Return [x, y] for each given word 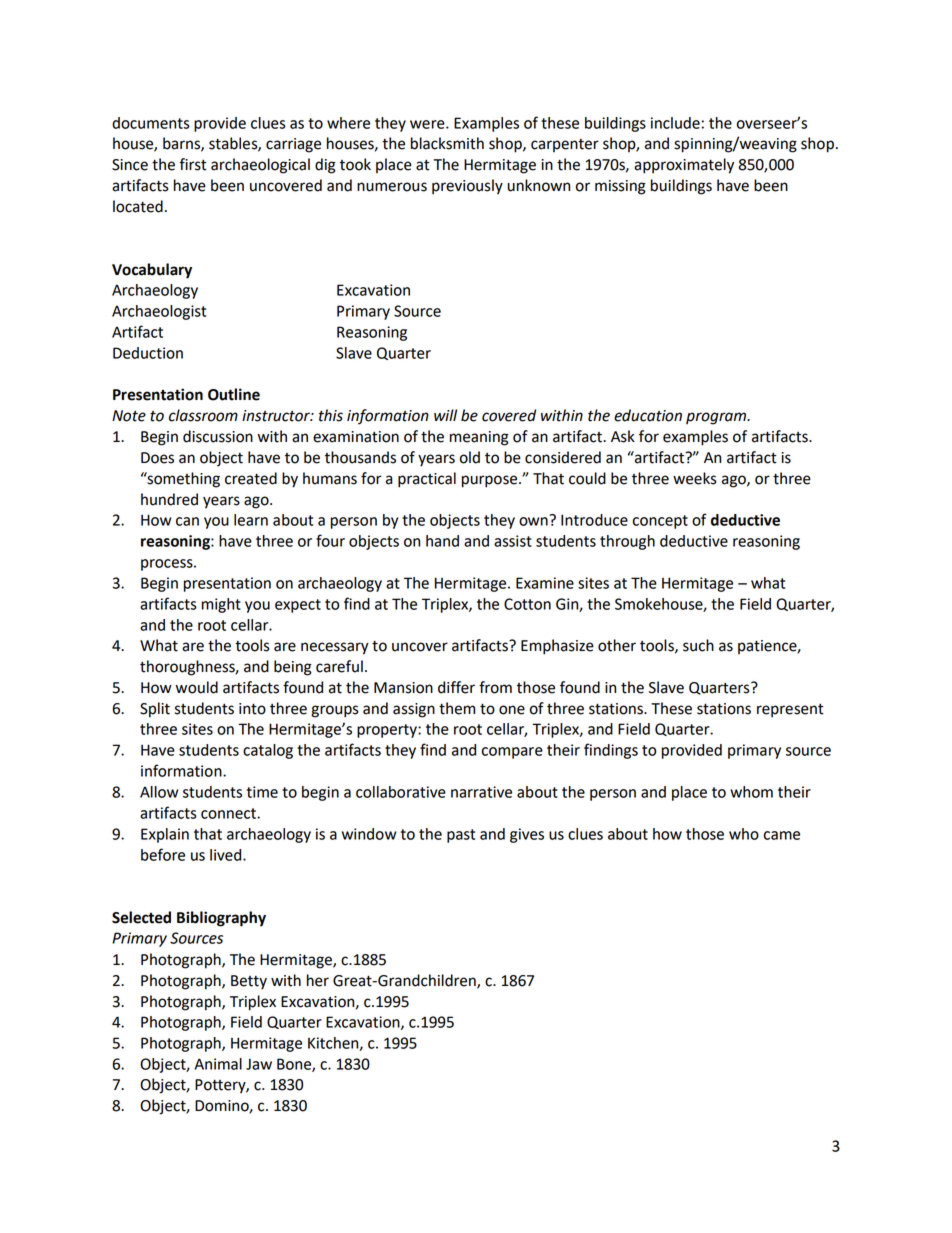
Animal [218, 1064]
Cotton [527, 604]
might [221, 605]
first [193, 164]
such [698, 645]
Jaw [259, 1064]
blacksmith [447, 143]
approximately [684, 166]
